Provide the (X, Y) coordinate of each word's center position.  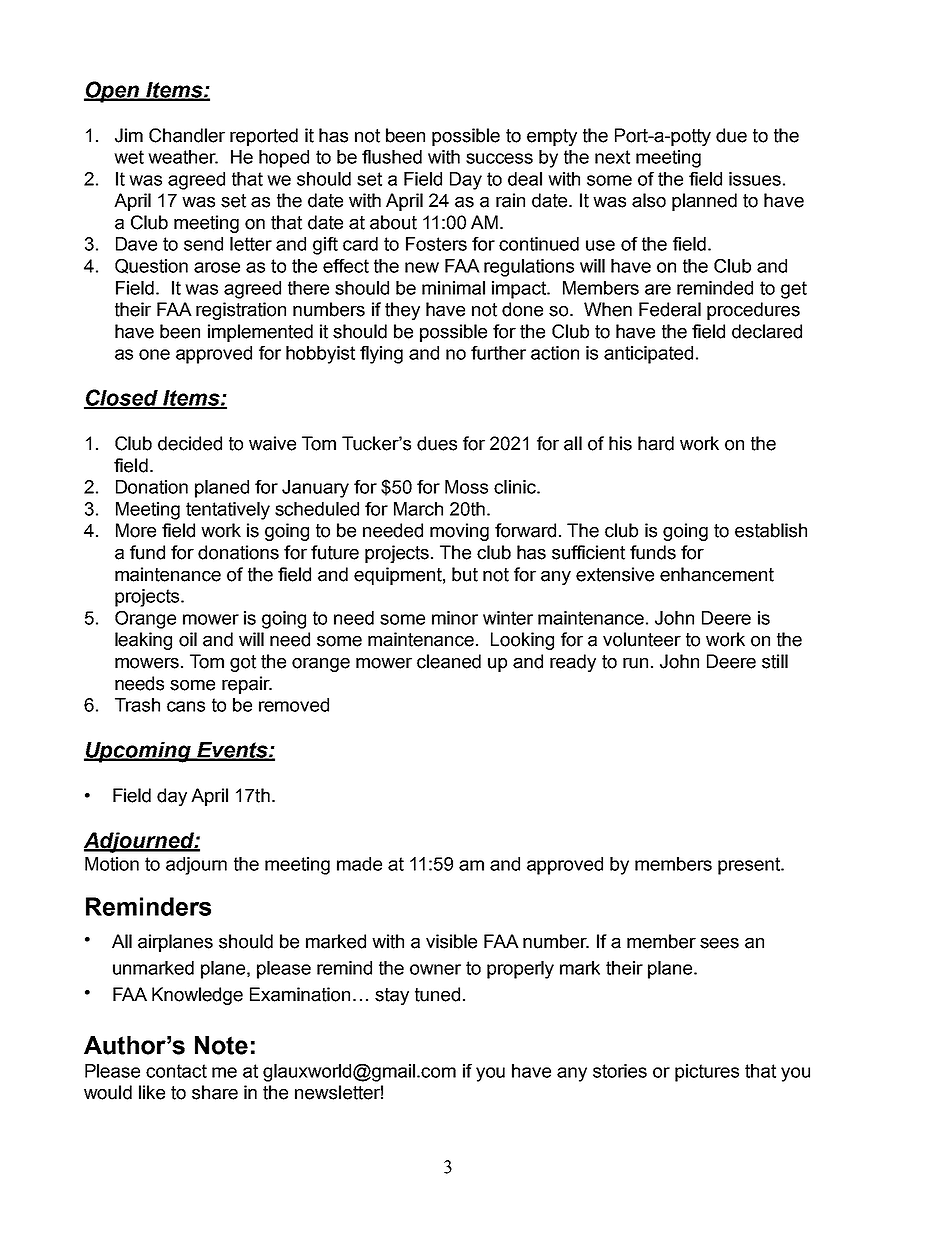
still (775, 661)
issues (755, 179)
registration (241, 311)
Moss (466, 487)
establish (771, 530)
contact (176, 1071)
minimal (453, 288)
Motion (112, 864)
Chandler (187, 135)
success (499, 158)
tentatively (228, 511)
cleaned (449, 661)
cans (186, 706)
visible (451, 941)
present (750, 866)
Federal (670, 309)
